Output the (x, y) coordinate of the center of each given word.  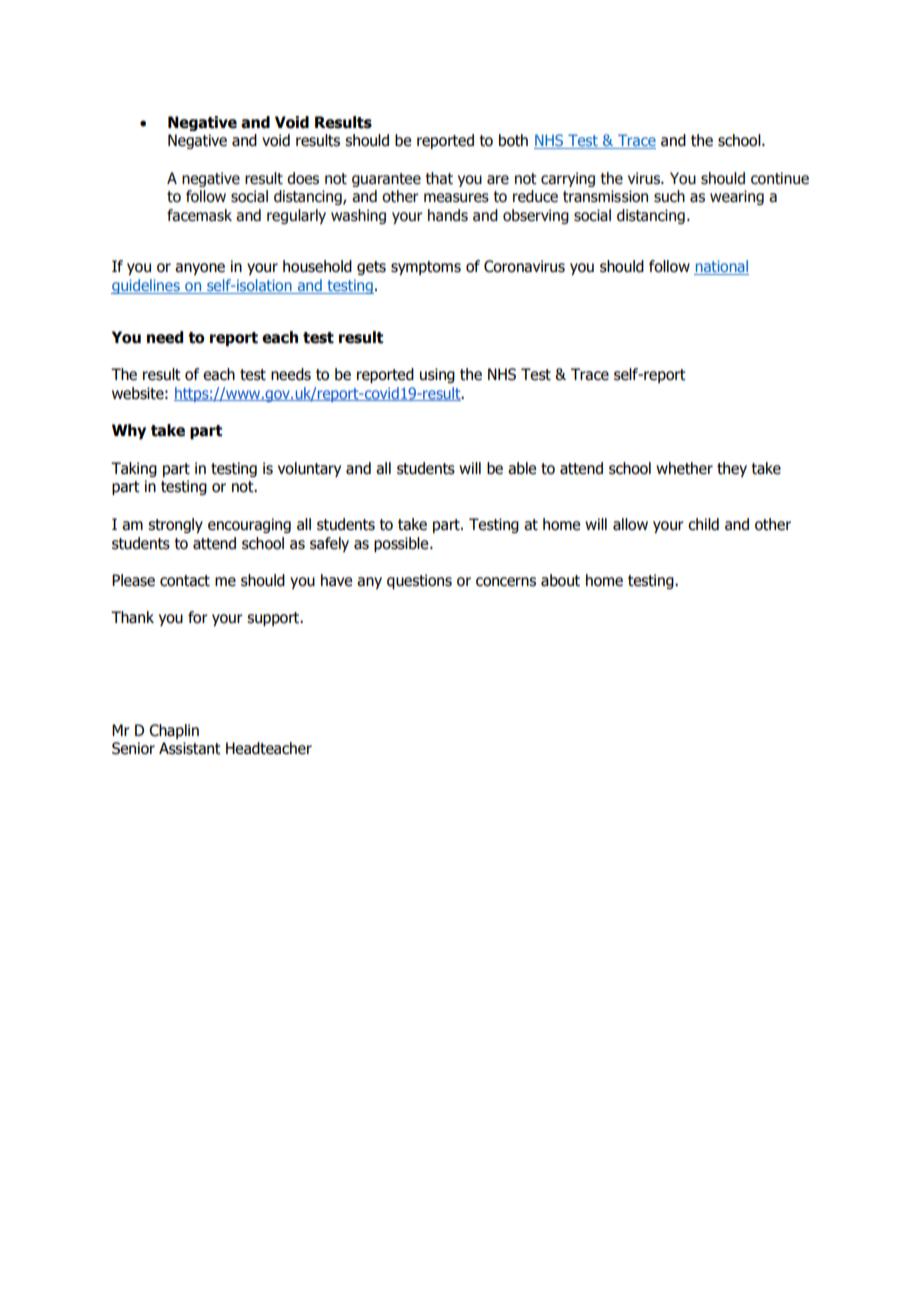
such (669, 196)
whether (684, 468)
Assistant (190, 748)
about (560, 580)
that (439, 178)
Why (129, 431)
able (522, 468)
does (303, 178)
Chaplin (174, 731)
